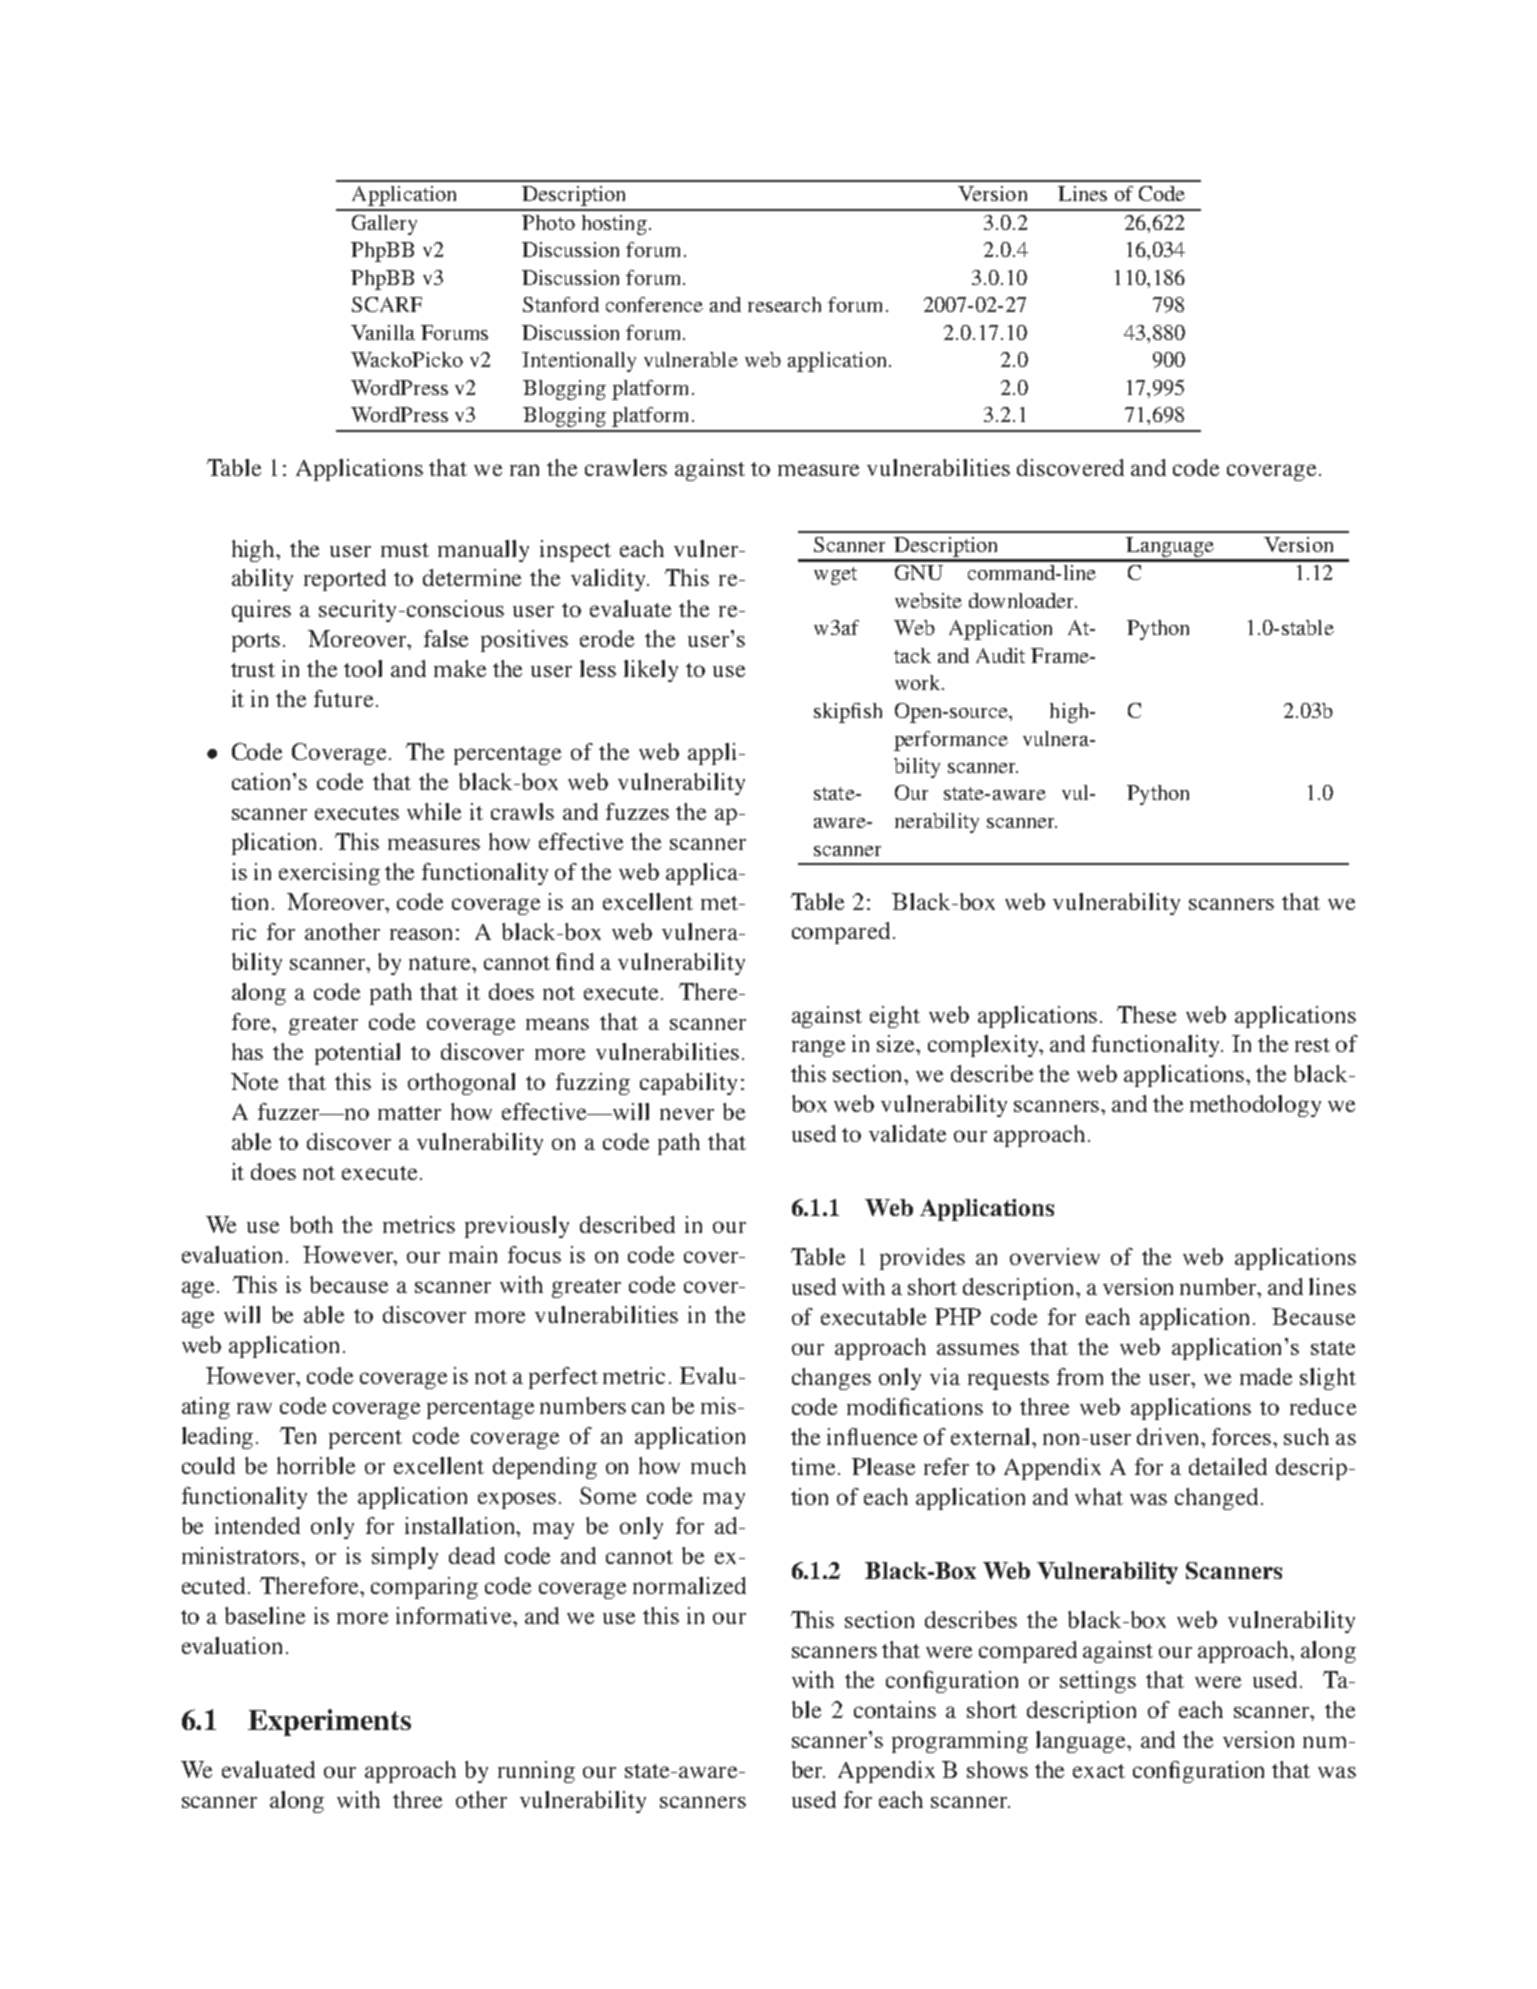 The image size is (1537, 1989). Describe the element at coordinates (1022, 600) in the screenshot. I see `downloader` at that location.
